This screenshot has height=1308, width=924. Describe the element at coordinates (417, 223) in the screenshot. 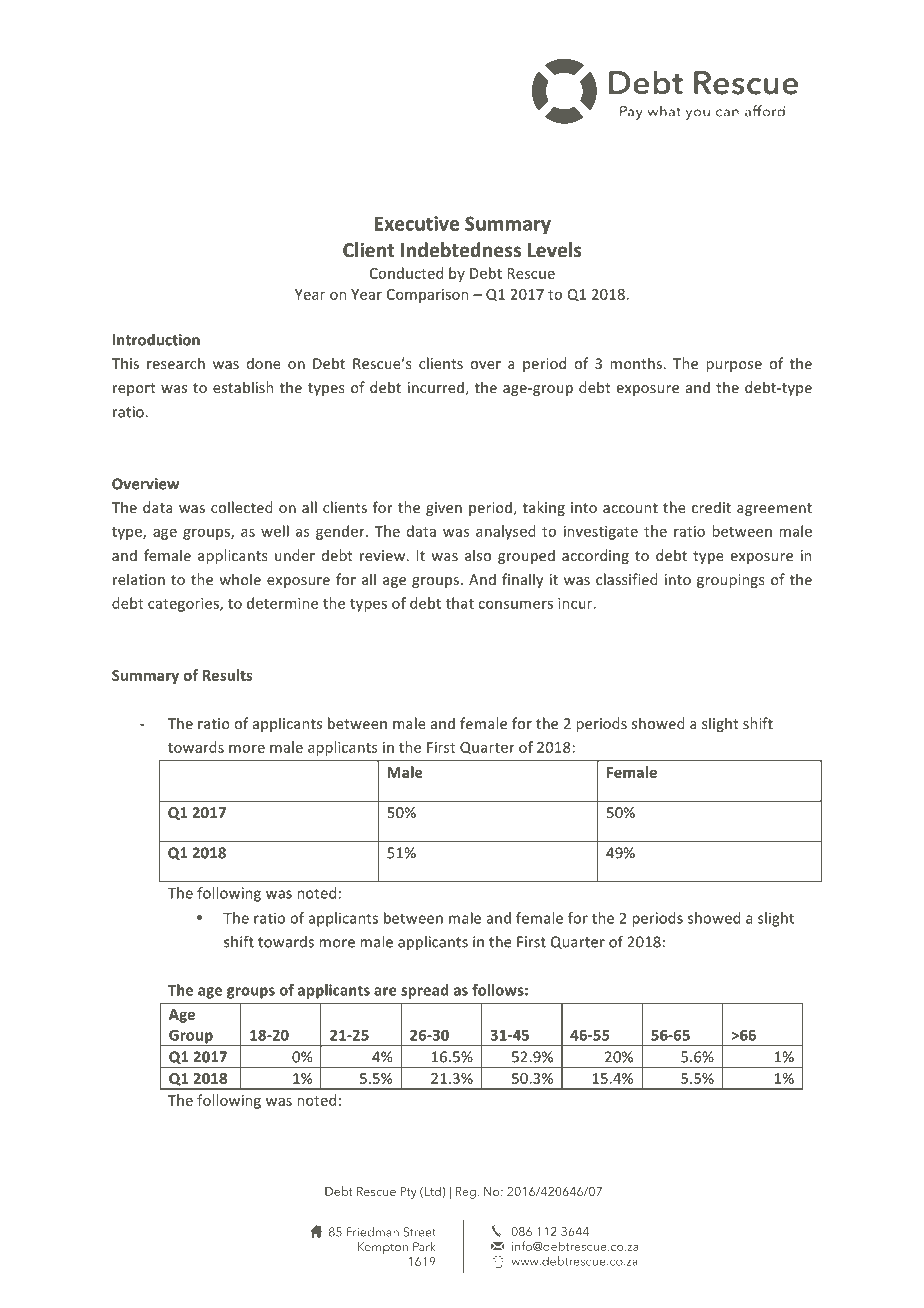

I see `Executive` at that location.
